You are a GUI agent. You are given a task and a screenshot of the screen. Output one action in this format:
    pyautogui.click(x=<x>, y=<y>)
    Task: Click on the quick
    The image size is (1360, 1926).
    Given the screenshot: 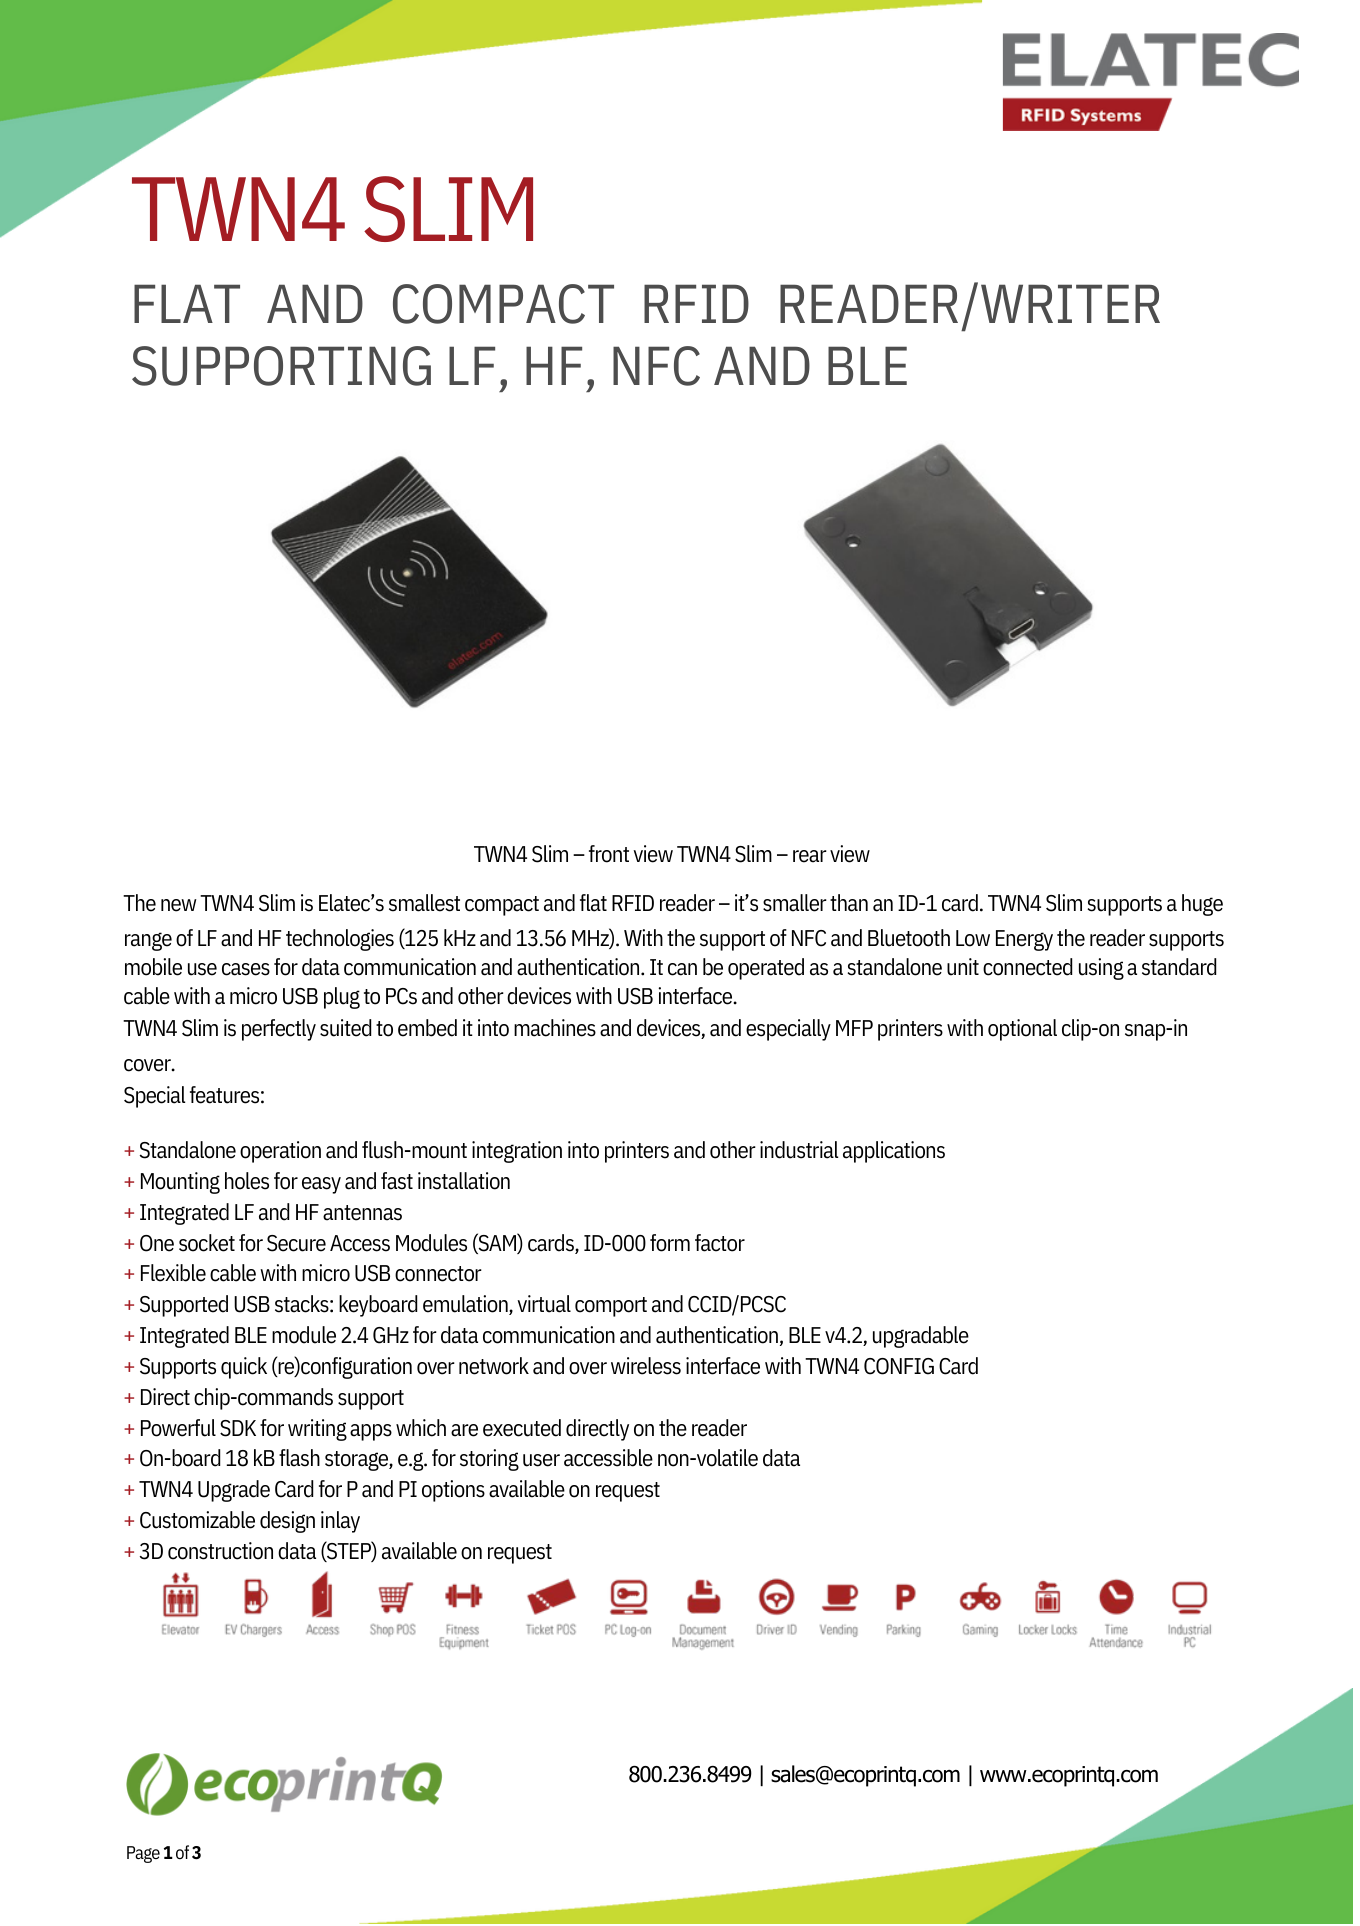 What is the action you would take?
    pyautogui.click(x=244, y=1368)
